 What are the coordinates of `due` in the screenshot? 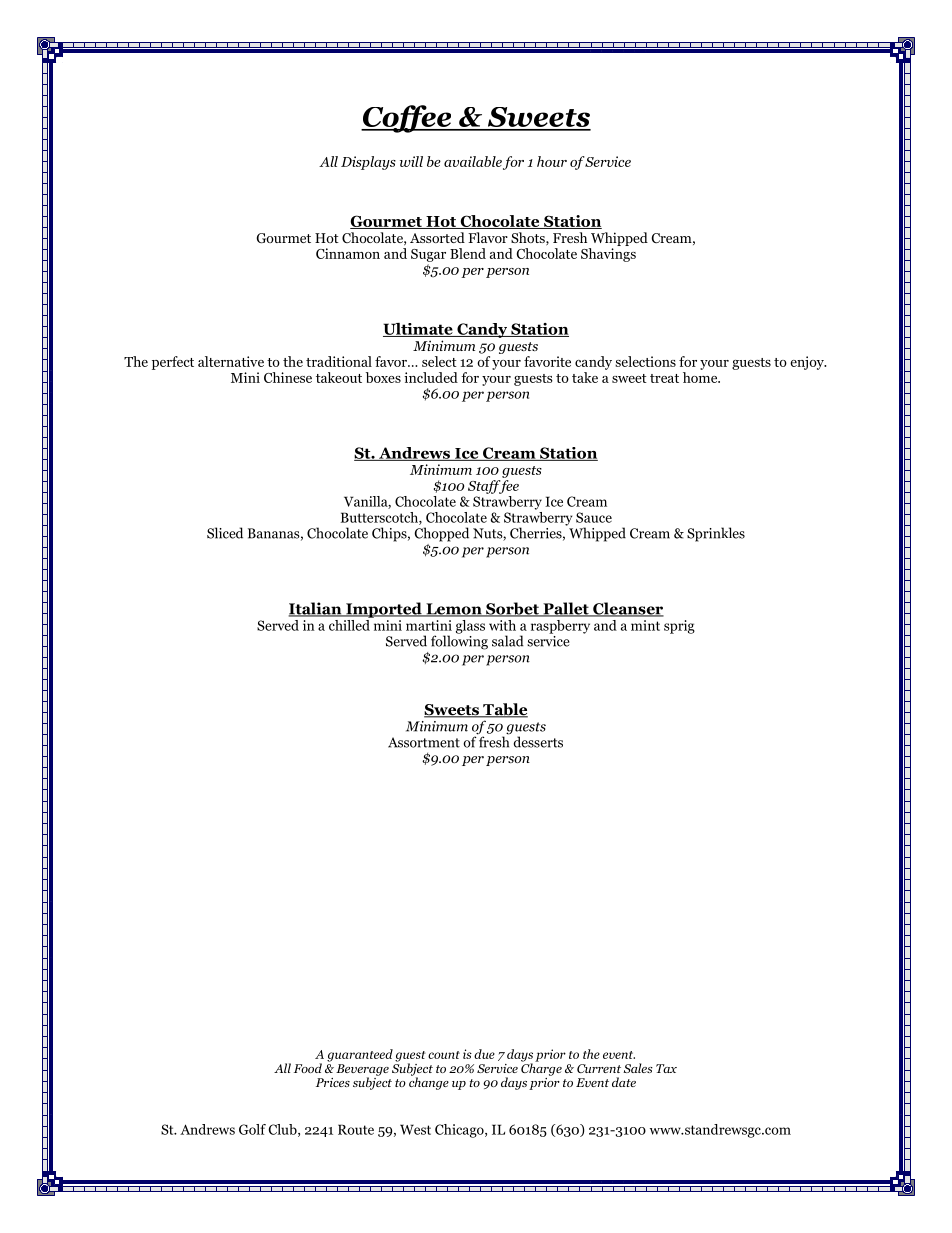 It's located at (484, 1054).
